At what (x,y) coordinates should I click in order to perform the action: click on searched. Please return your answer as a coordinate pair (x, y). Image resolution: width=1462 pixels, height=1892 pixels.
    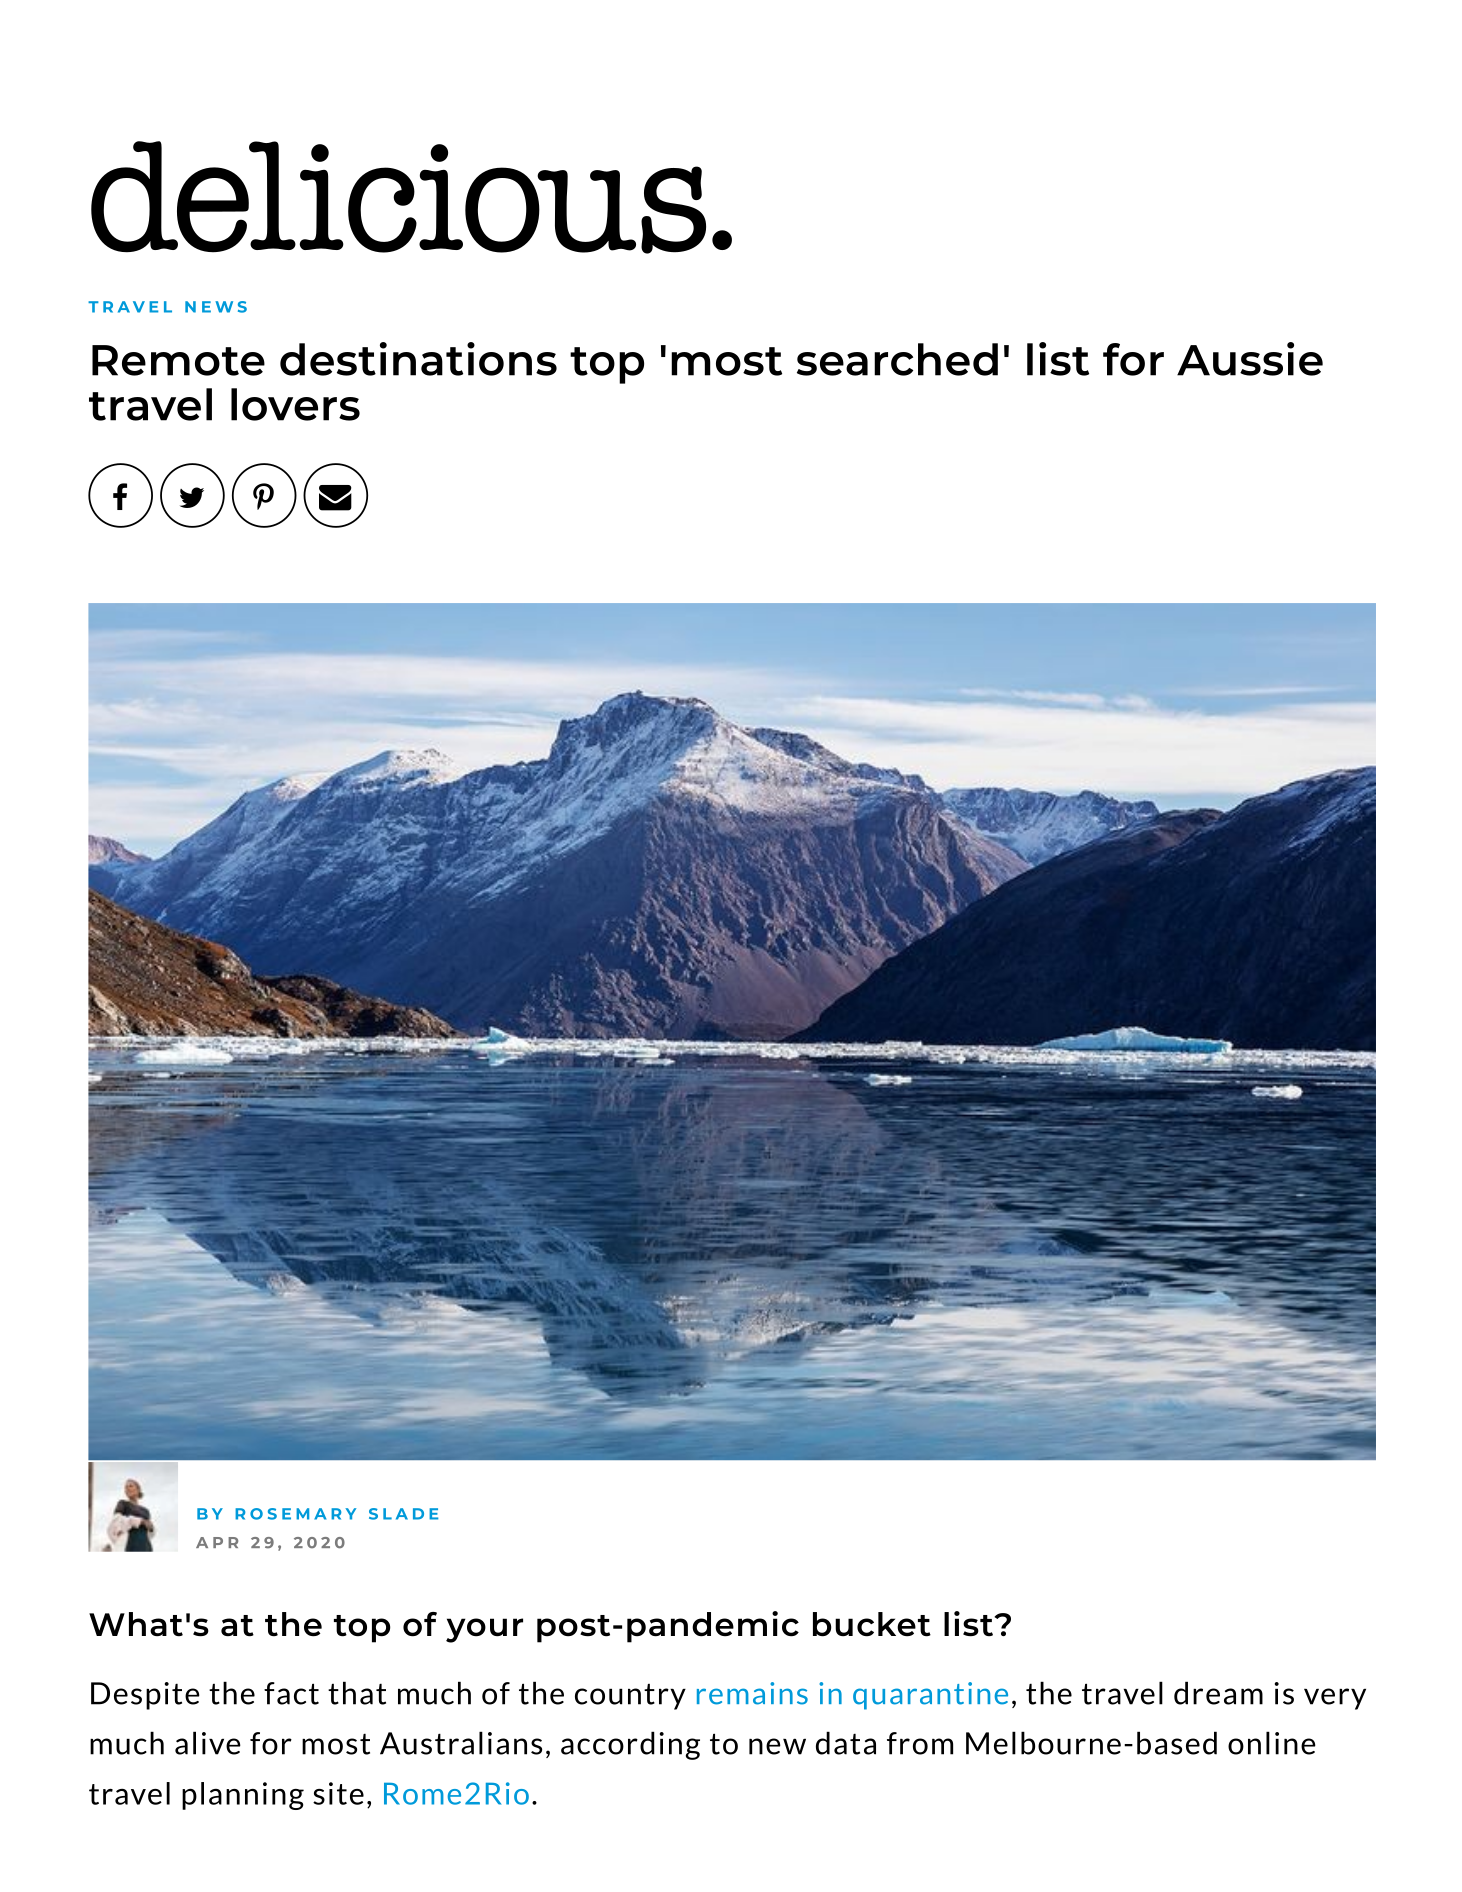
    Looking at the image, I should click on (897, 359).
